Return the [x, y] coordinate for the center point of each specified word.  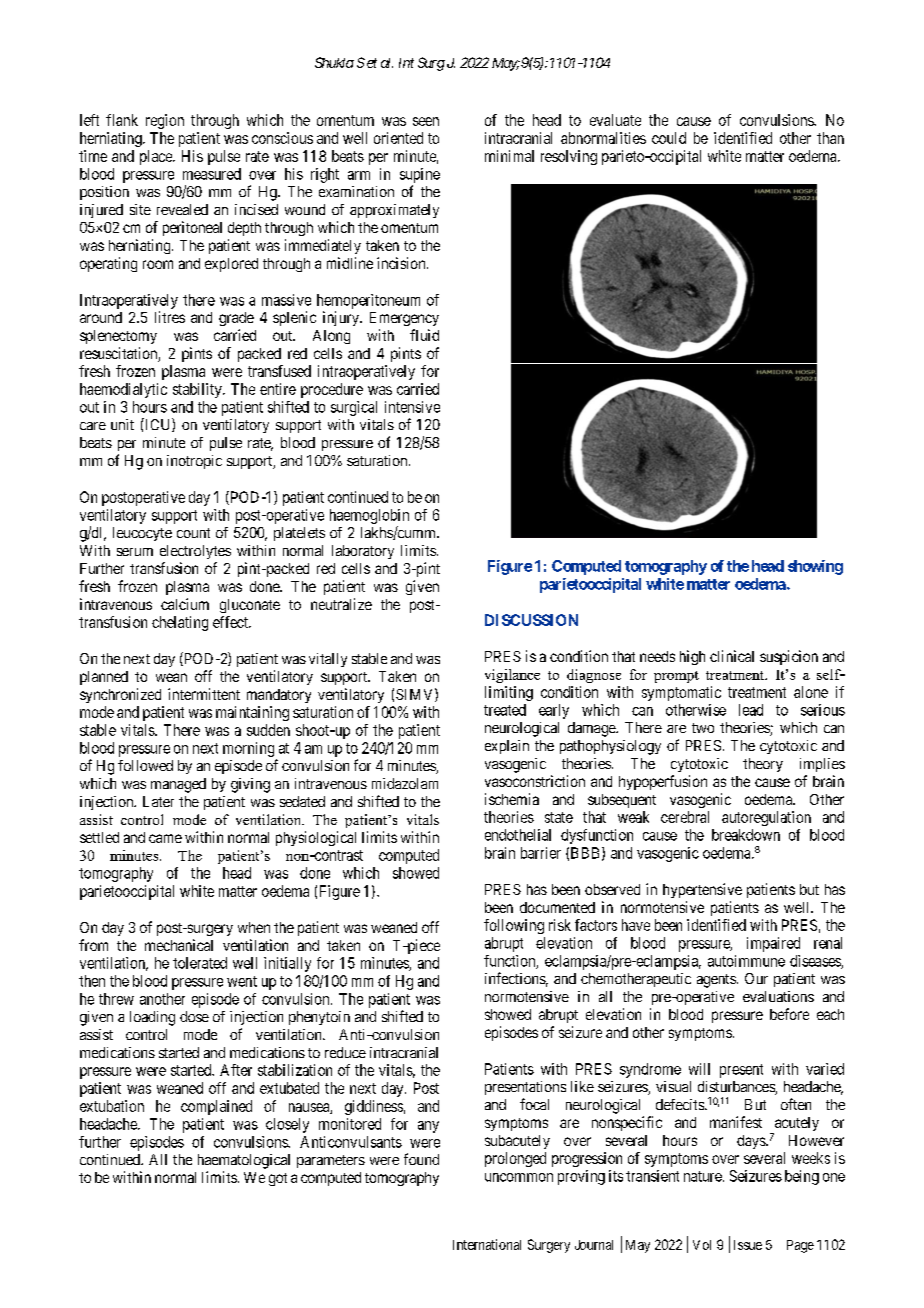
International [487, 1244]
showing [815, 567]
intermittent [204, 694]
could [669, 138]
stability [198, 390]
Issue [748, 1245]
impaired [773, 944]
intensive [412, 407]
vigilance [512, 676]
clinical [732, 656]
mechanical [179, 945]
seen [426, 121]
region [165, 121]
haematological [244, 1161]
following [514, 926]
